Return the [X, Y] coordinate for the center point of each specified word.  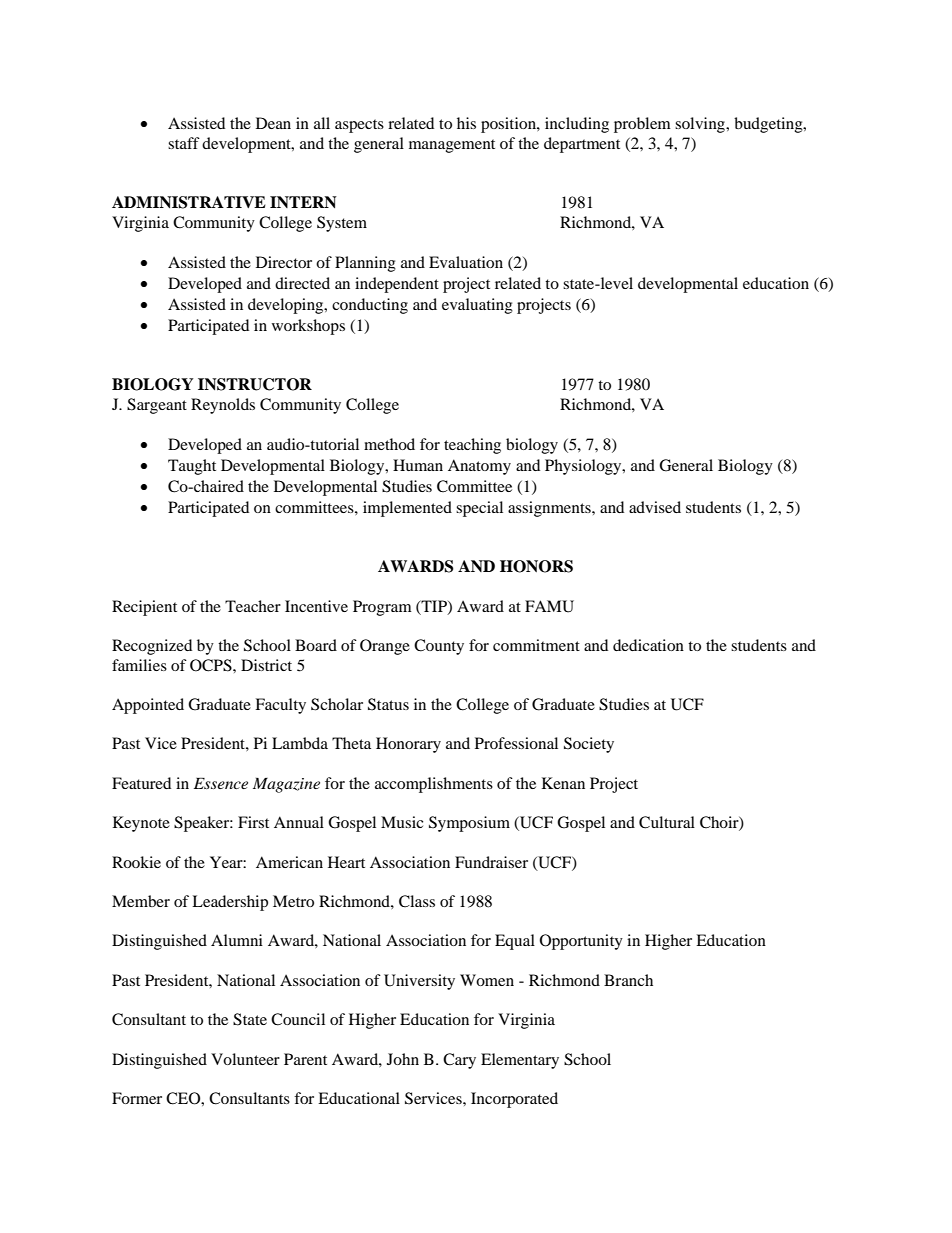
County [439, 647]
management [452, 146]
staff [184, 143]
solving [701, 125]
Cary [459, 1061]
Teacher [253, 606]
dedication [648, 645]
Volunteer [245, 1059]
